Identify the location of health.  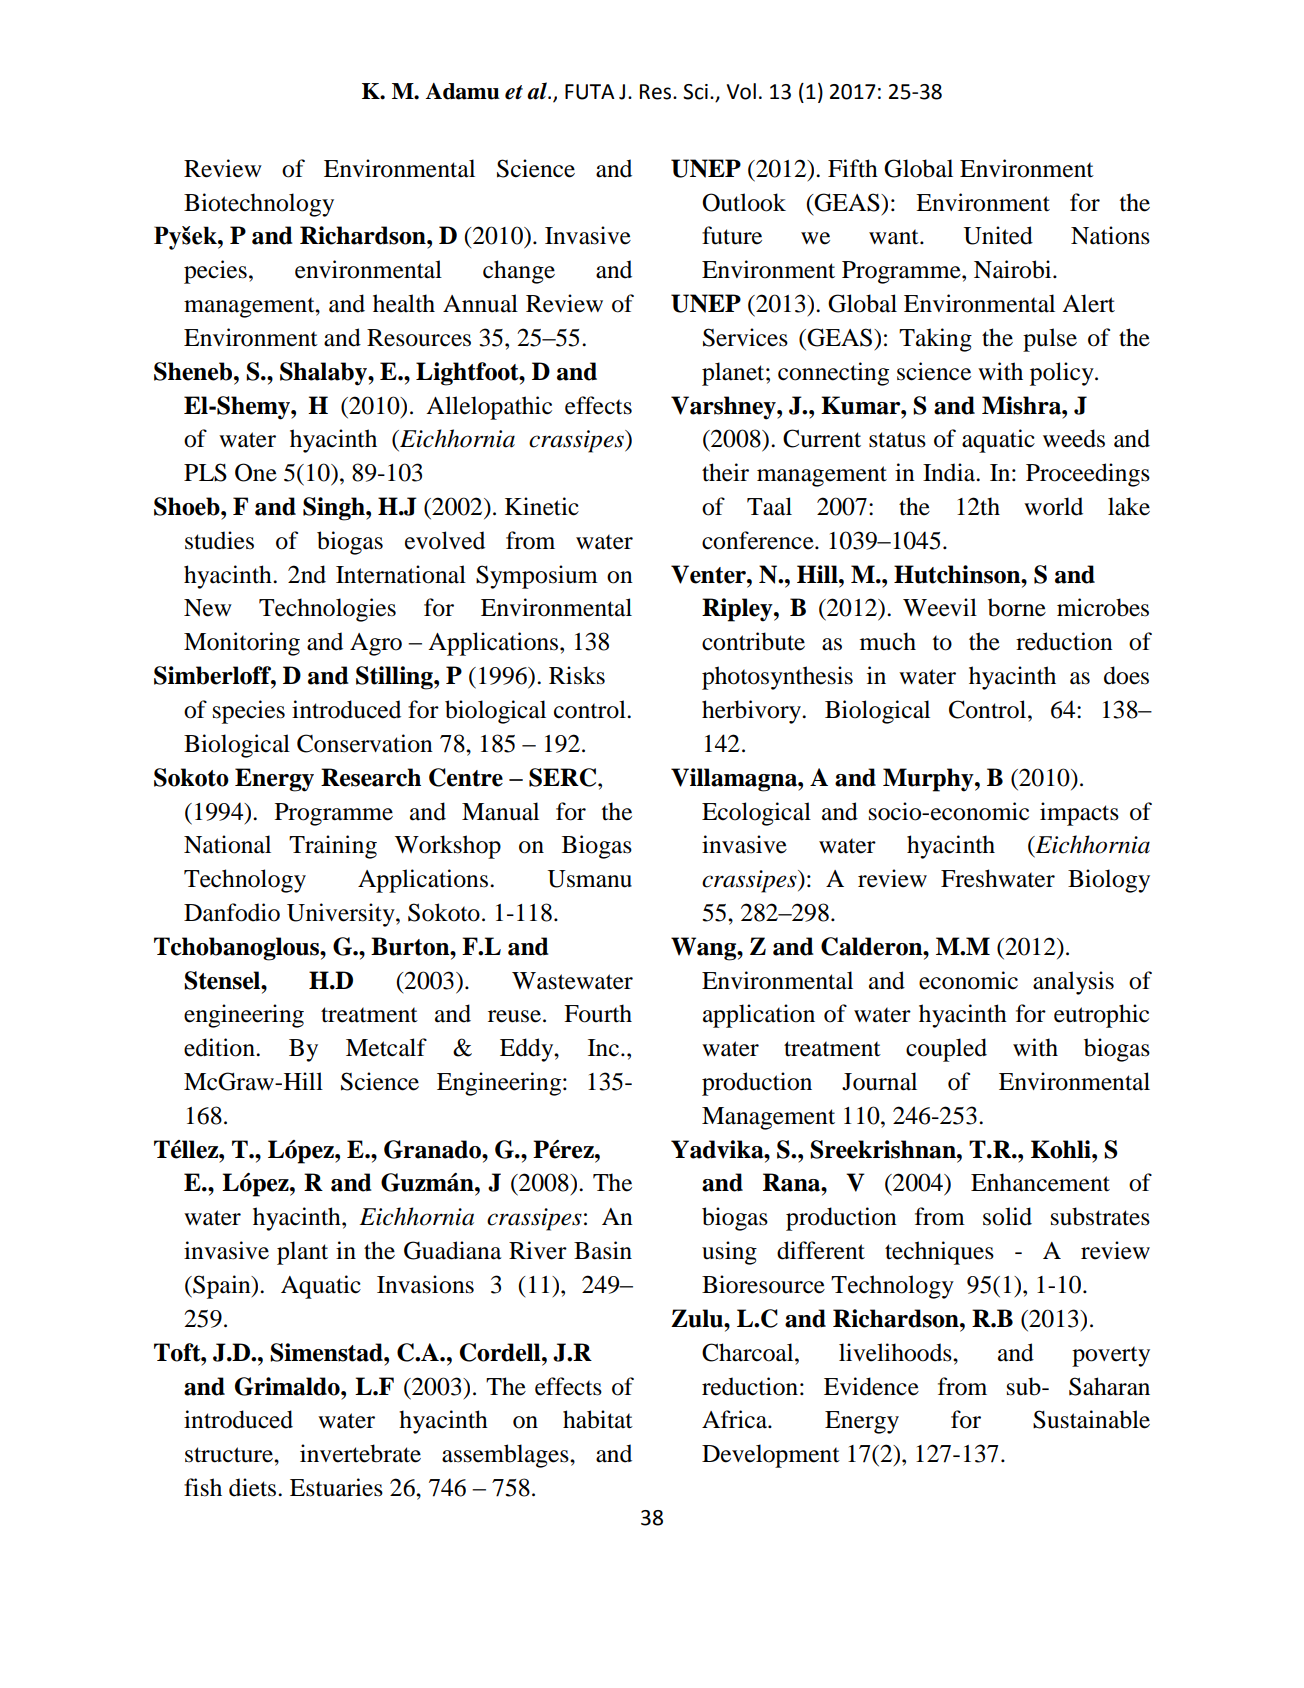
(404, 303).
